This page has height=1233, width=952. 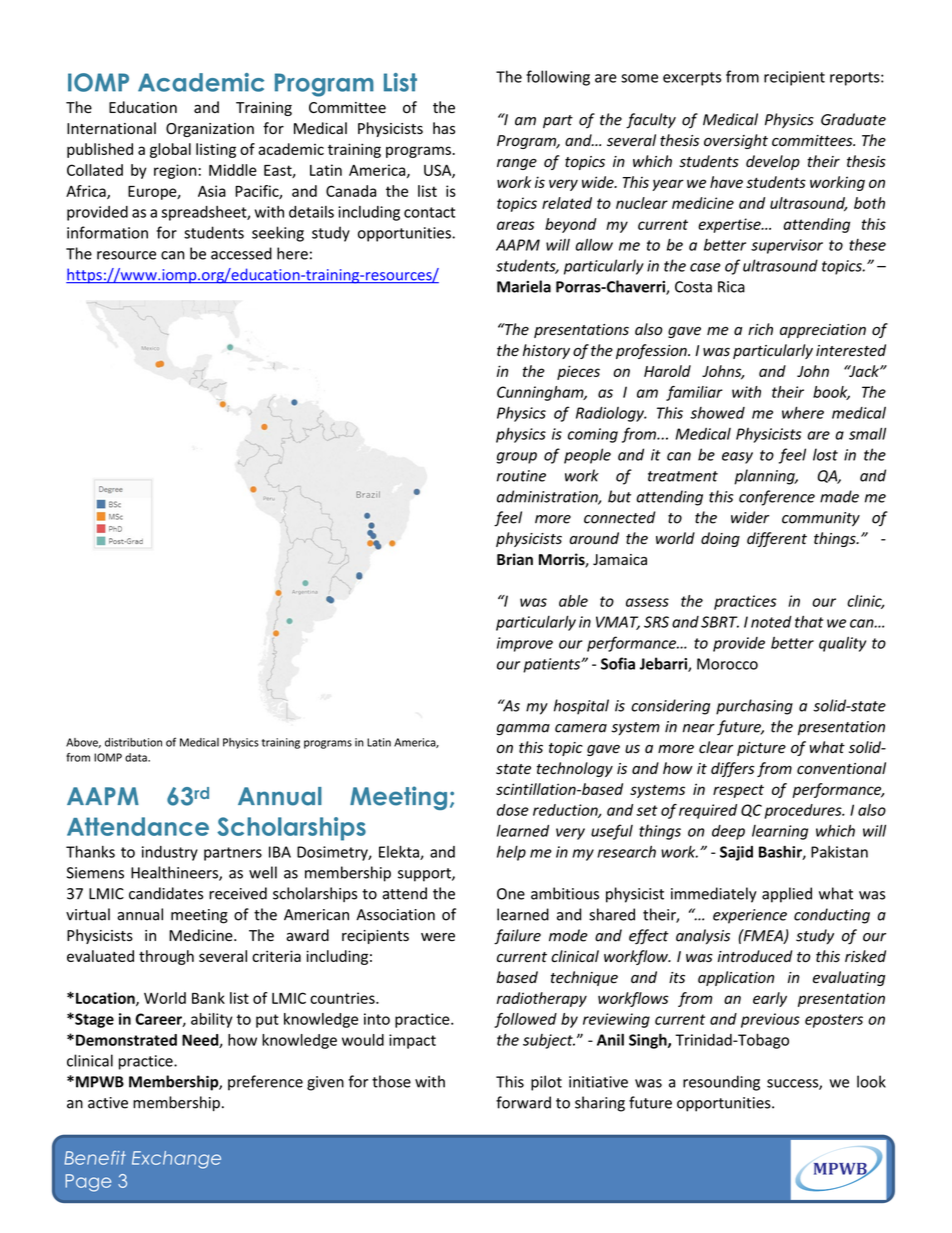 I want to click on easy, so click(x=737, y=458).
